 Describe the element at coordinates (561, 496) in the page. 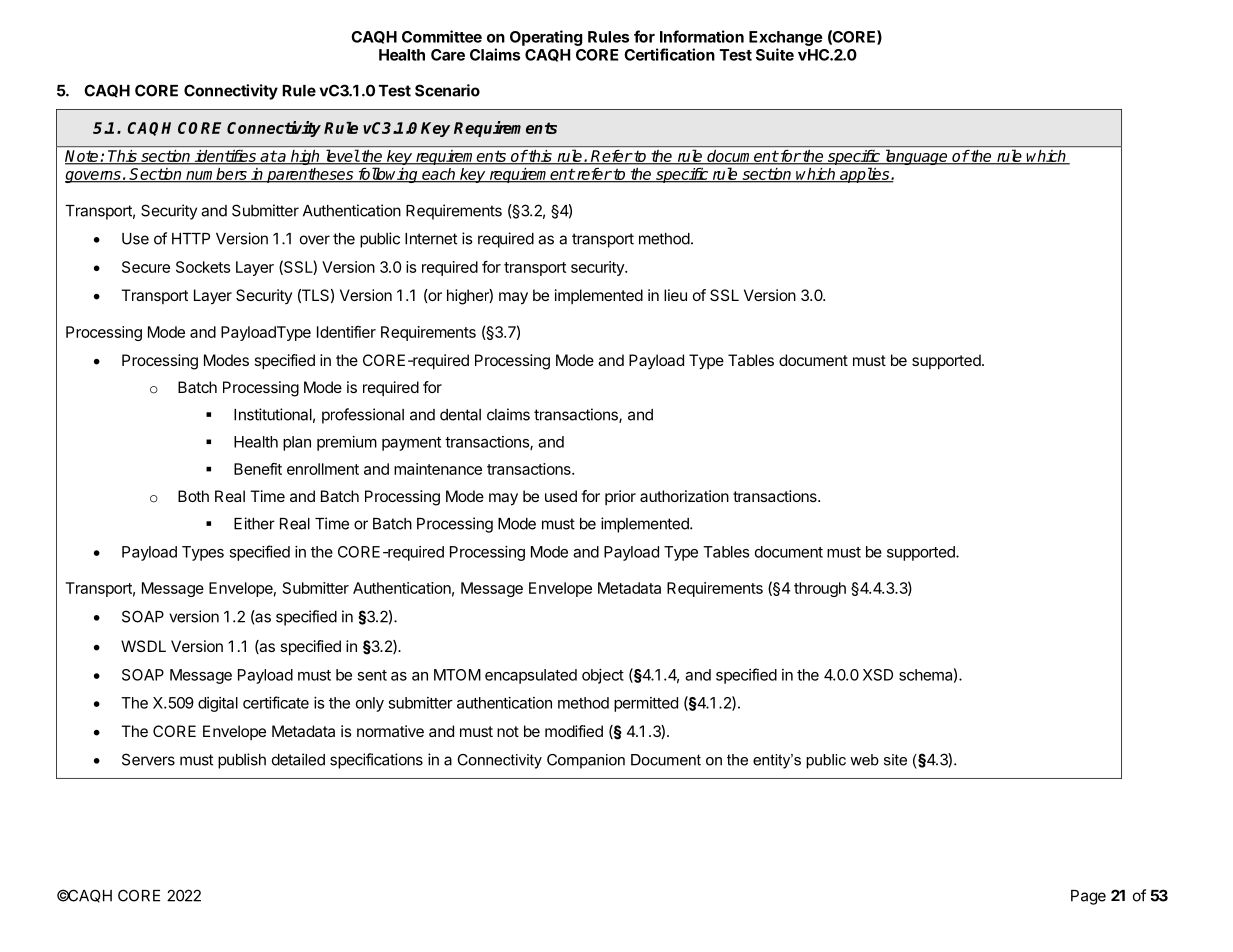

I see `used` at that location.
